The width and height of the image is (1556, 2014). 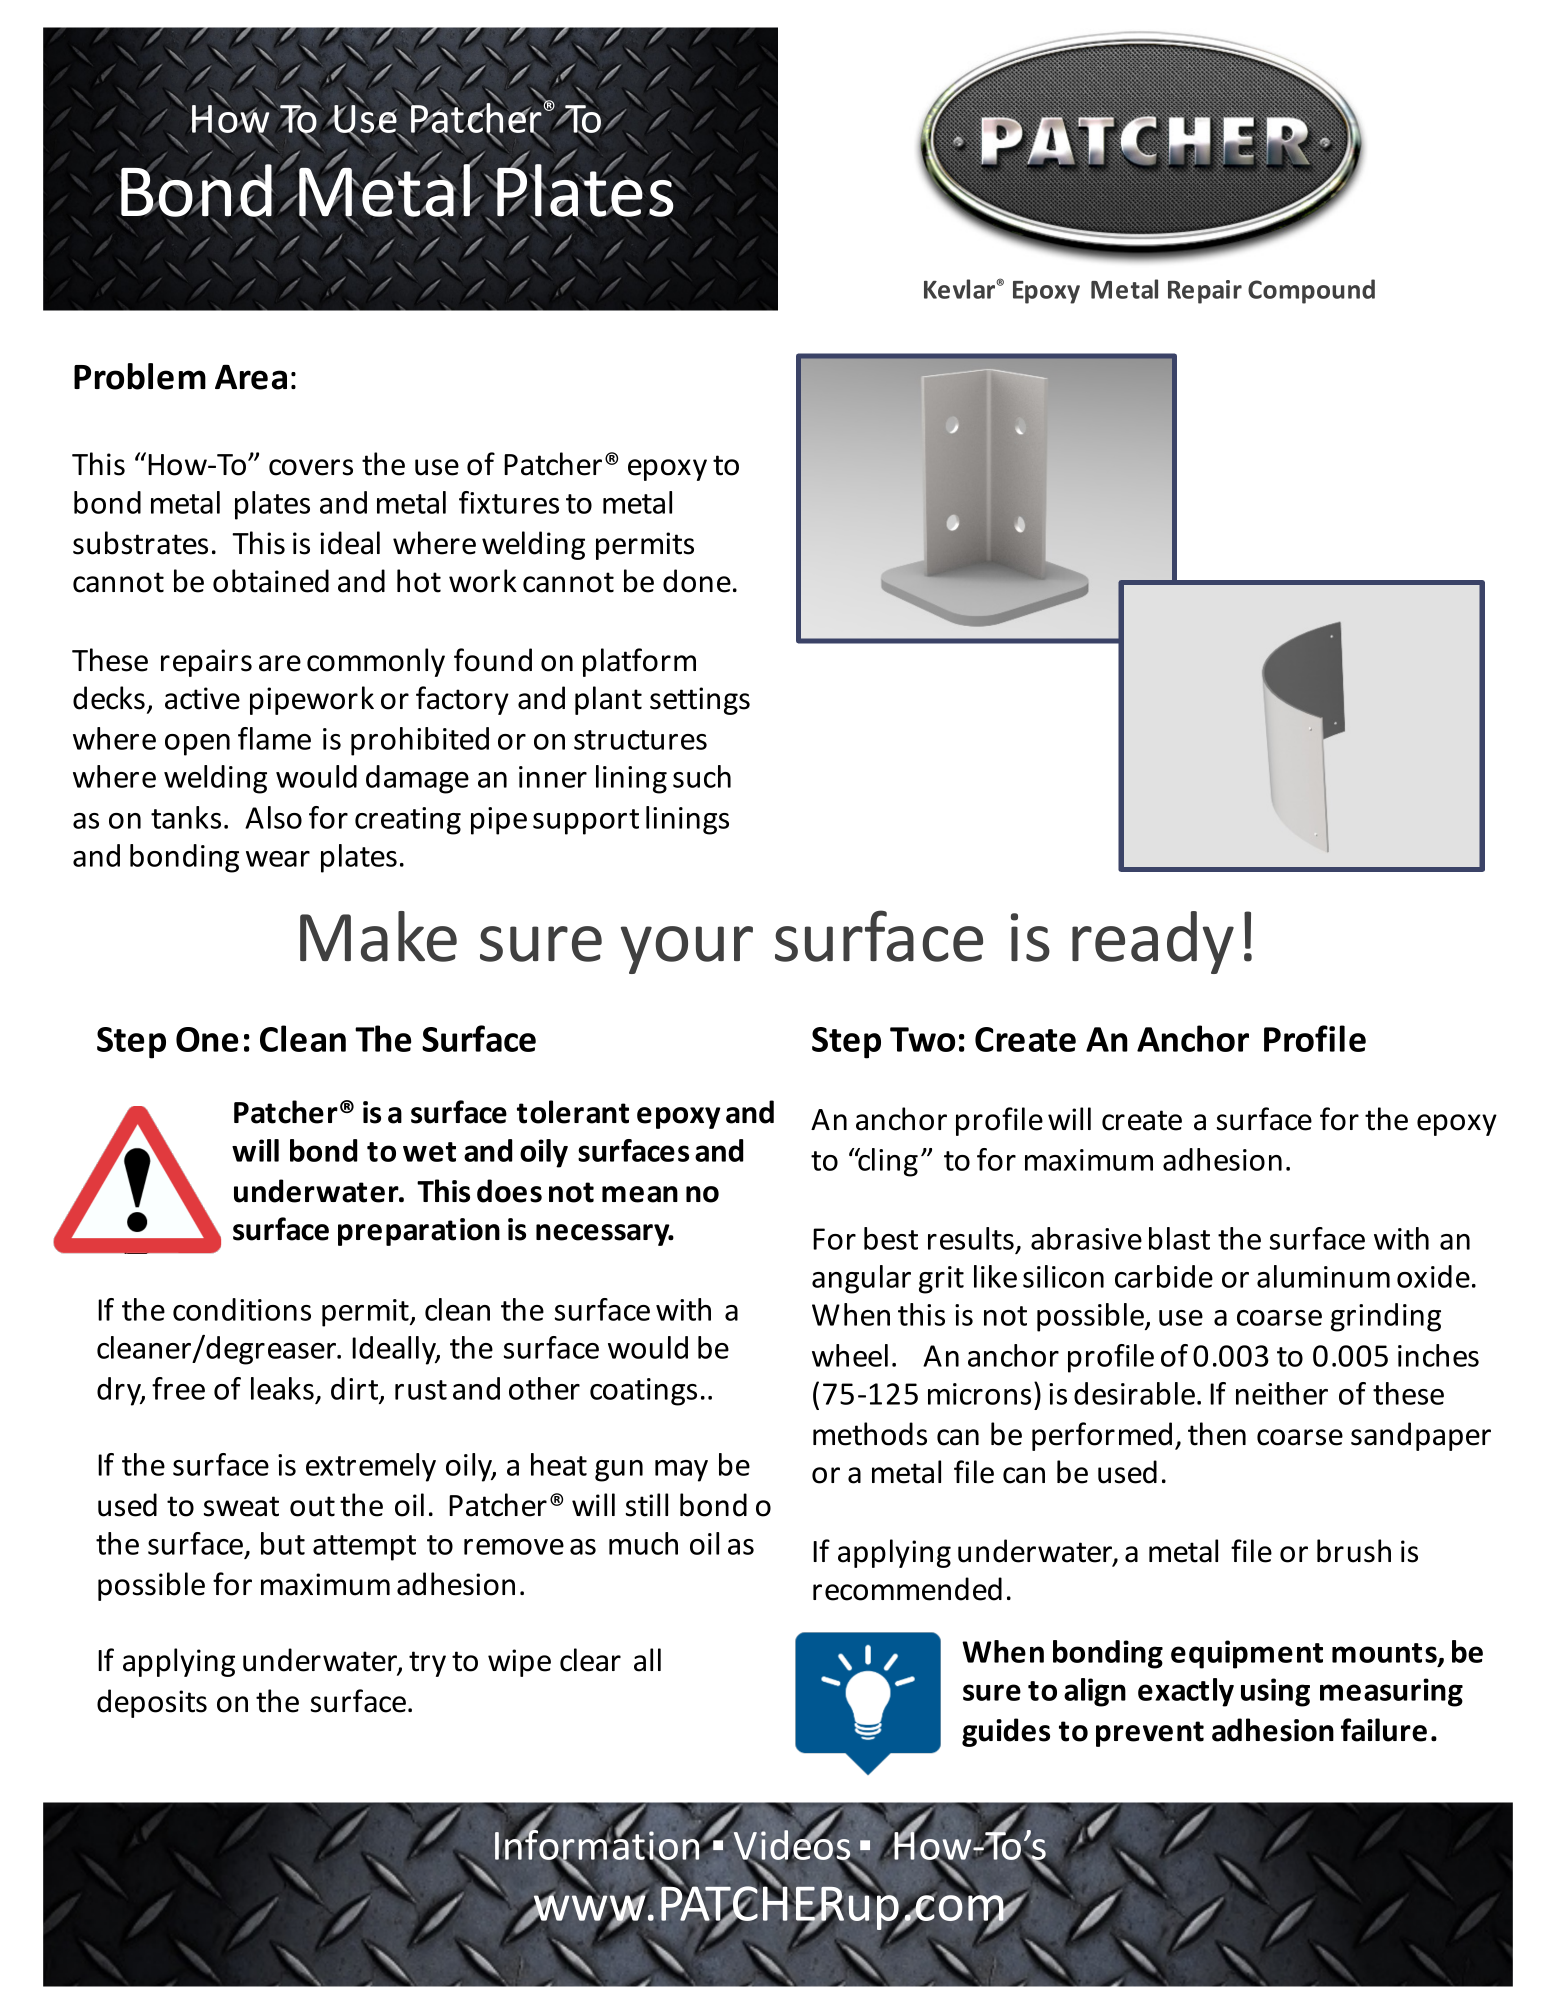 What do you see at coordinates (1311, 291) in the image?
I see `Compound` at bounding box center [1311, 291].
